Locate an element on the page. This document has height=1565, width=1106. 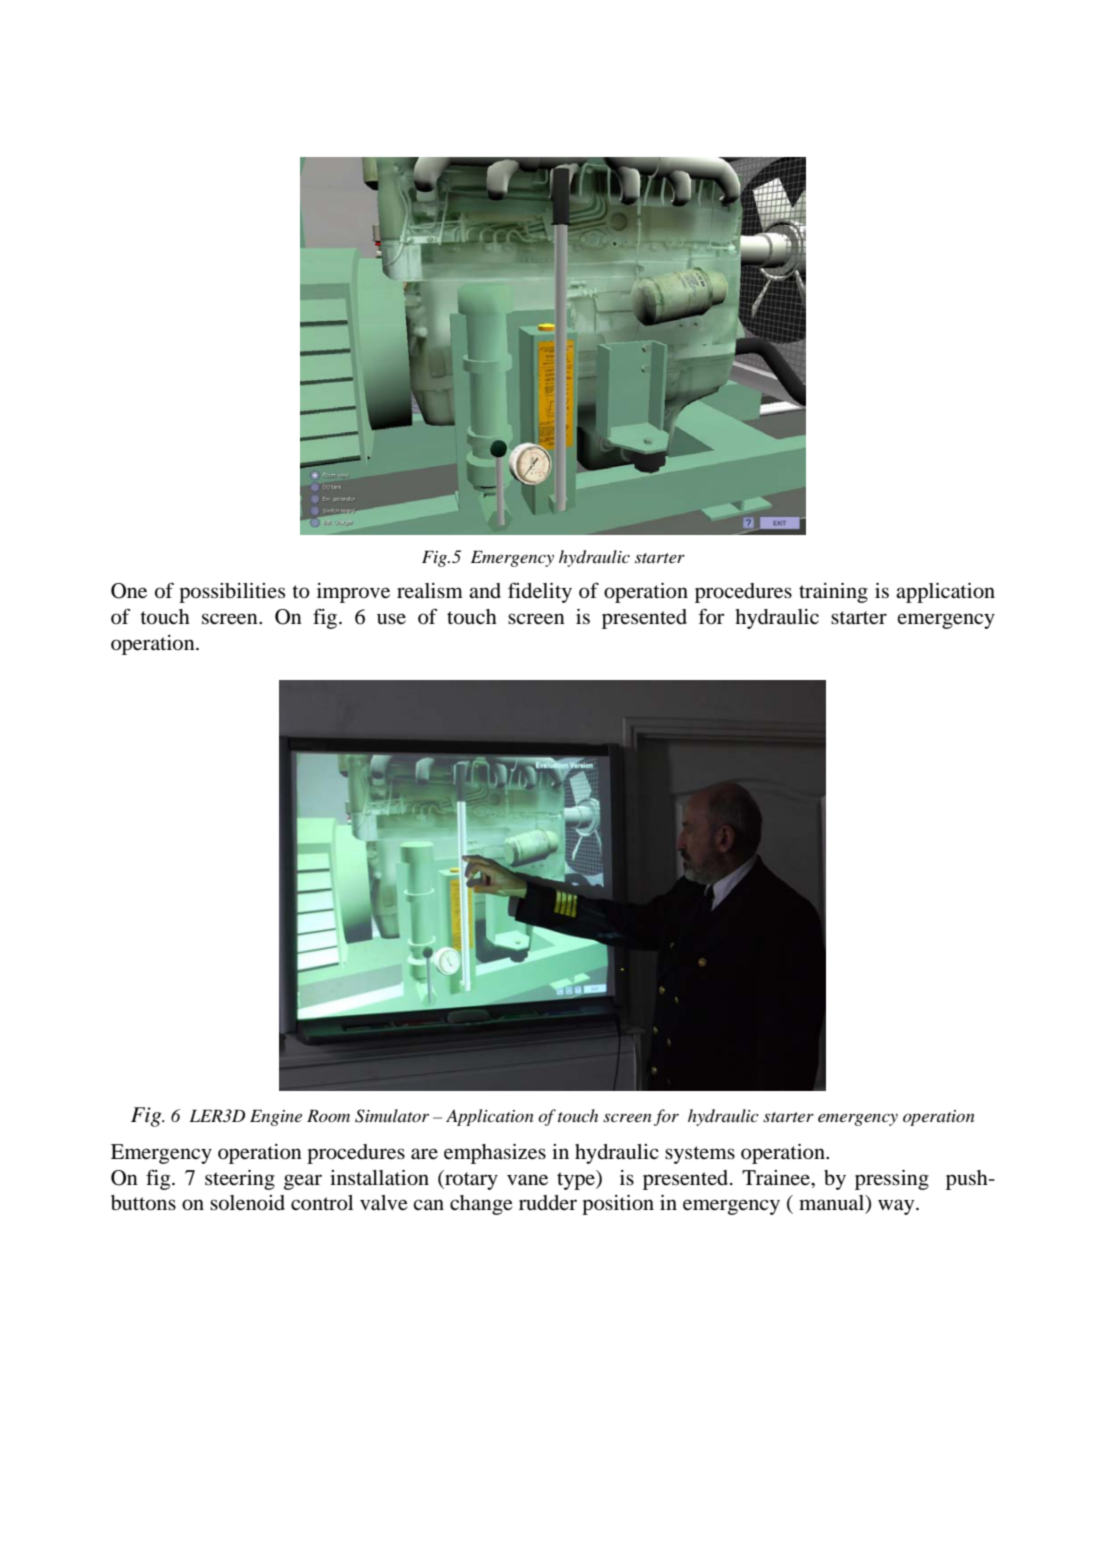
Engine is located at coordinates (276, 1118).
